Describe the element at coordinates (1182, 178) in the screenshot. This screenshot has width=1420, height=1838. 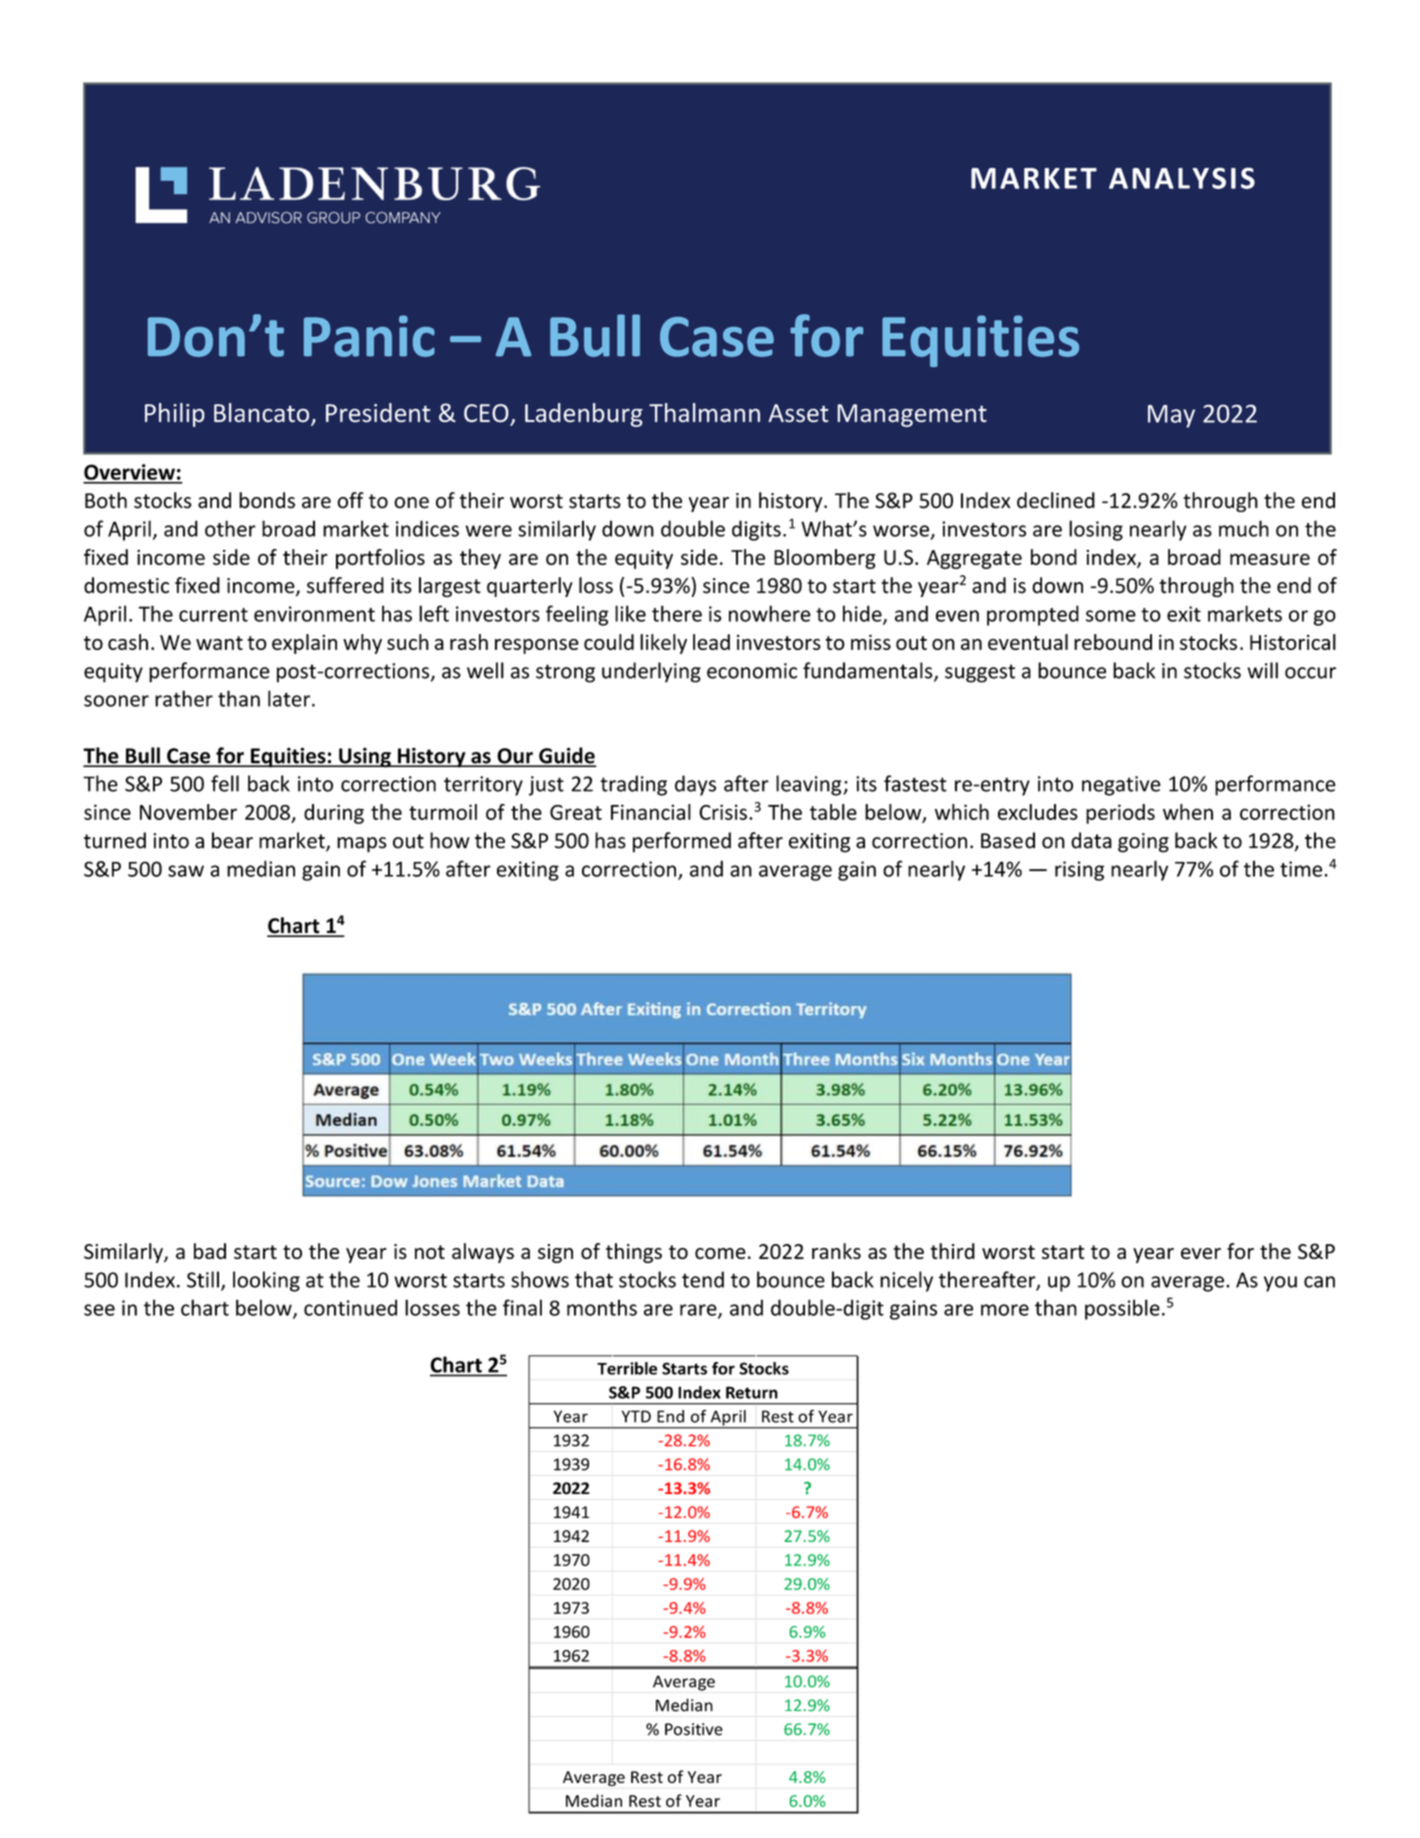
I see `ANALYSIS` at that location.
